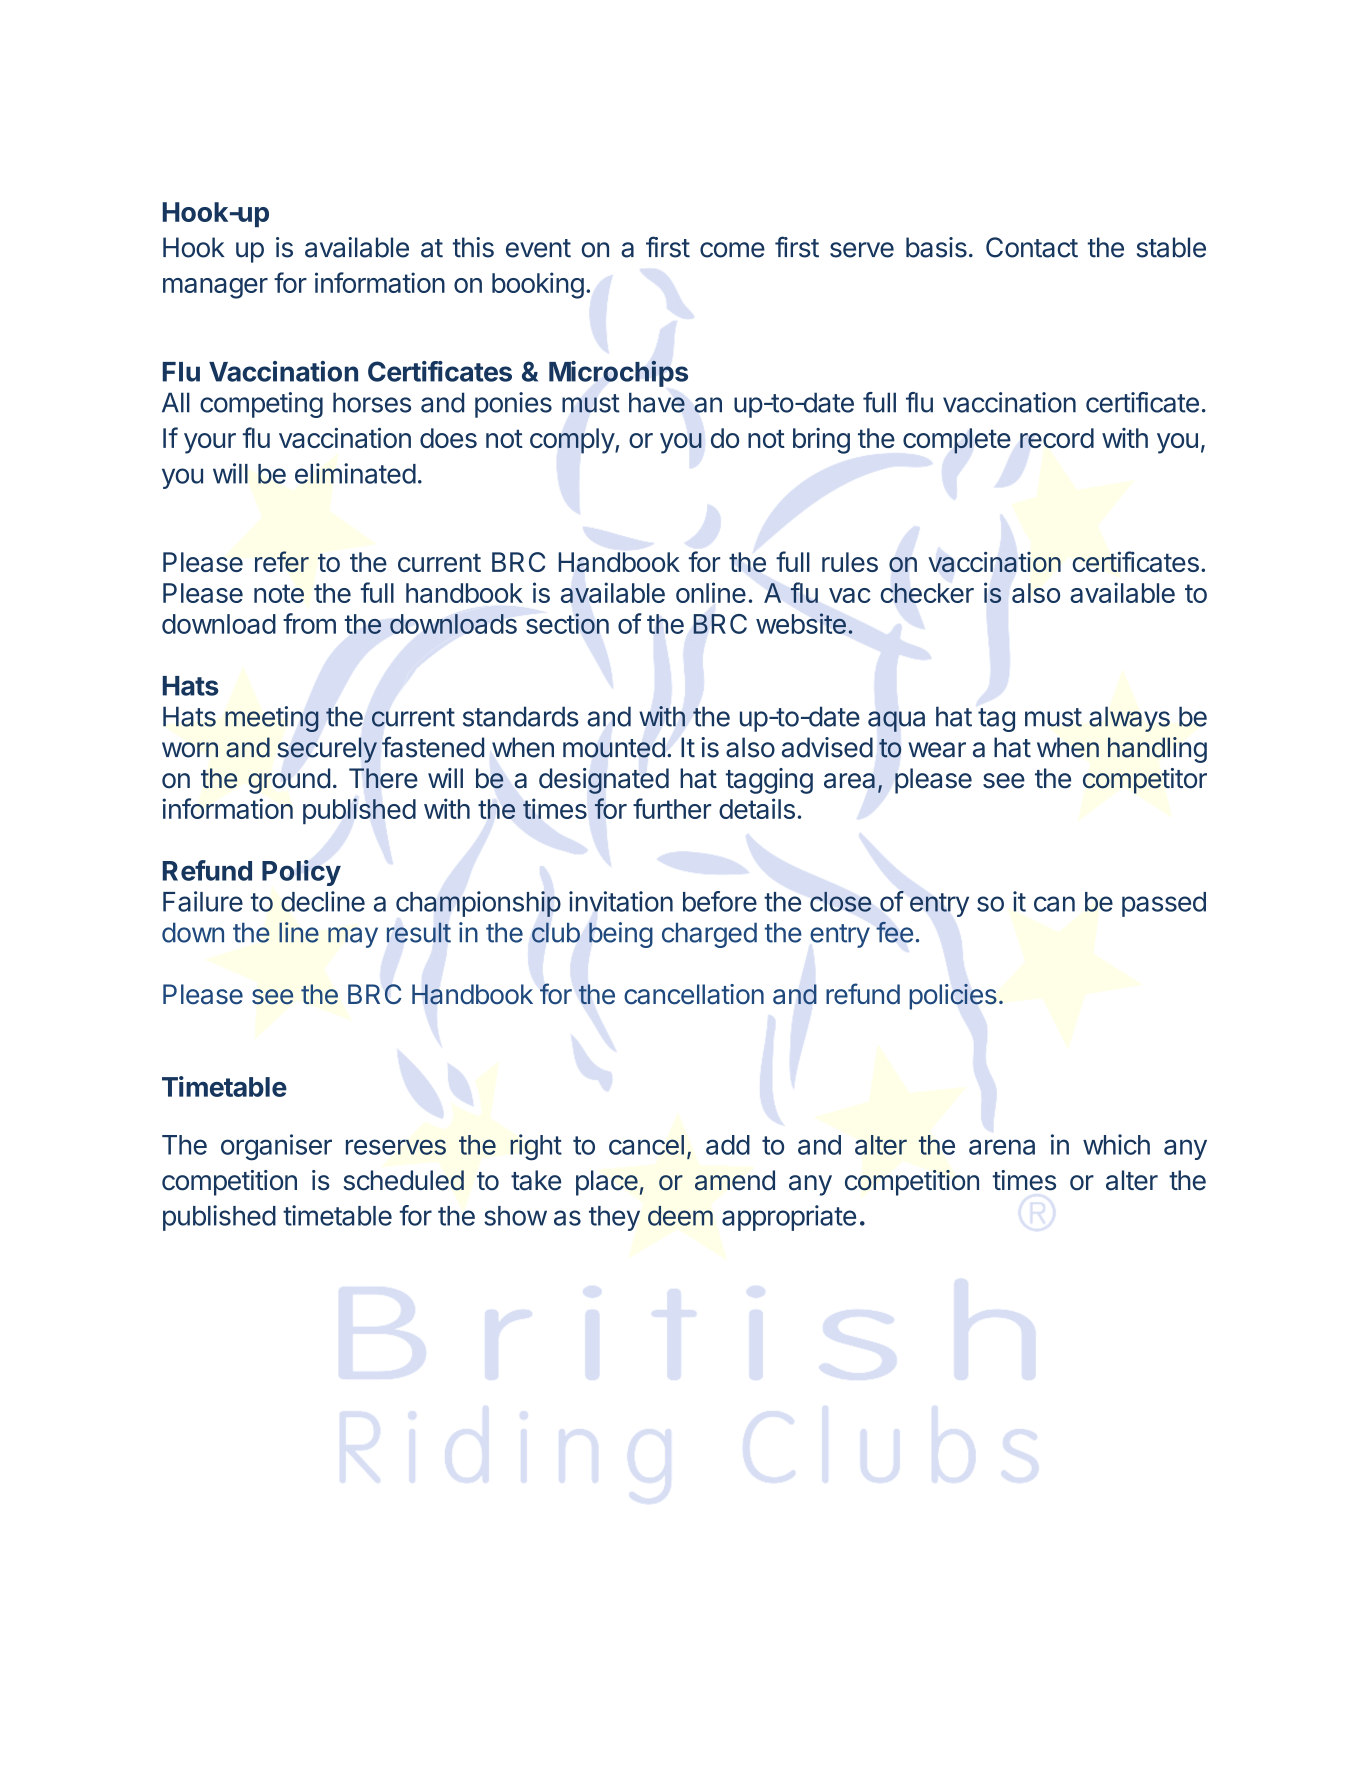 Image resolution: width=1368 pixels, height=1771 pixels. I want to click on record, so click(1057, 438).
